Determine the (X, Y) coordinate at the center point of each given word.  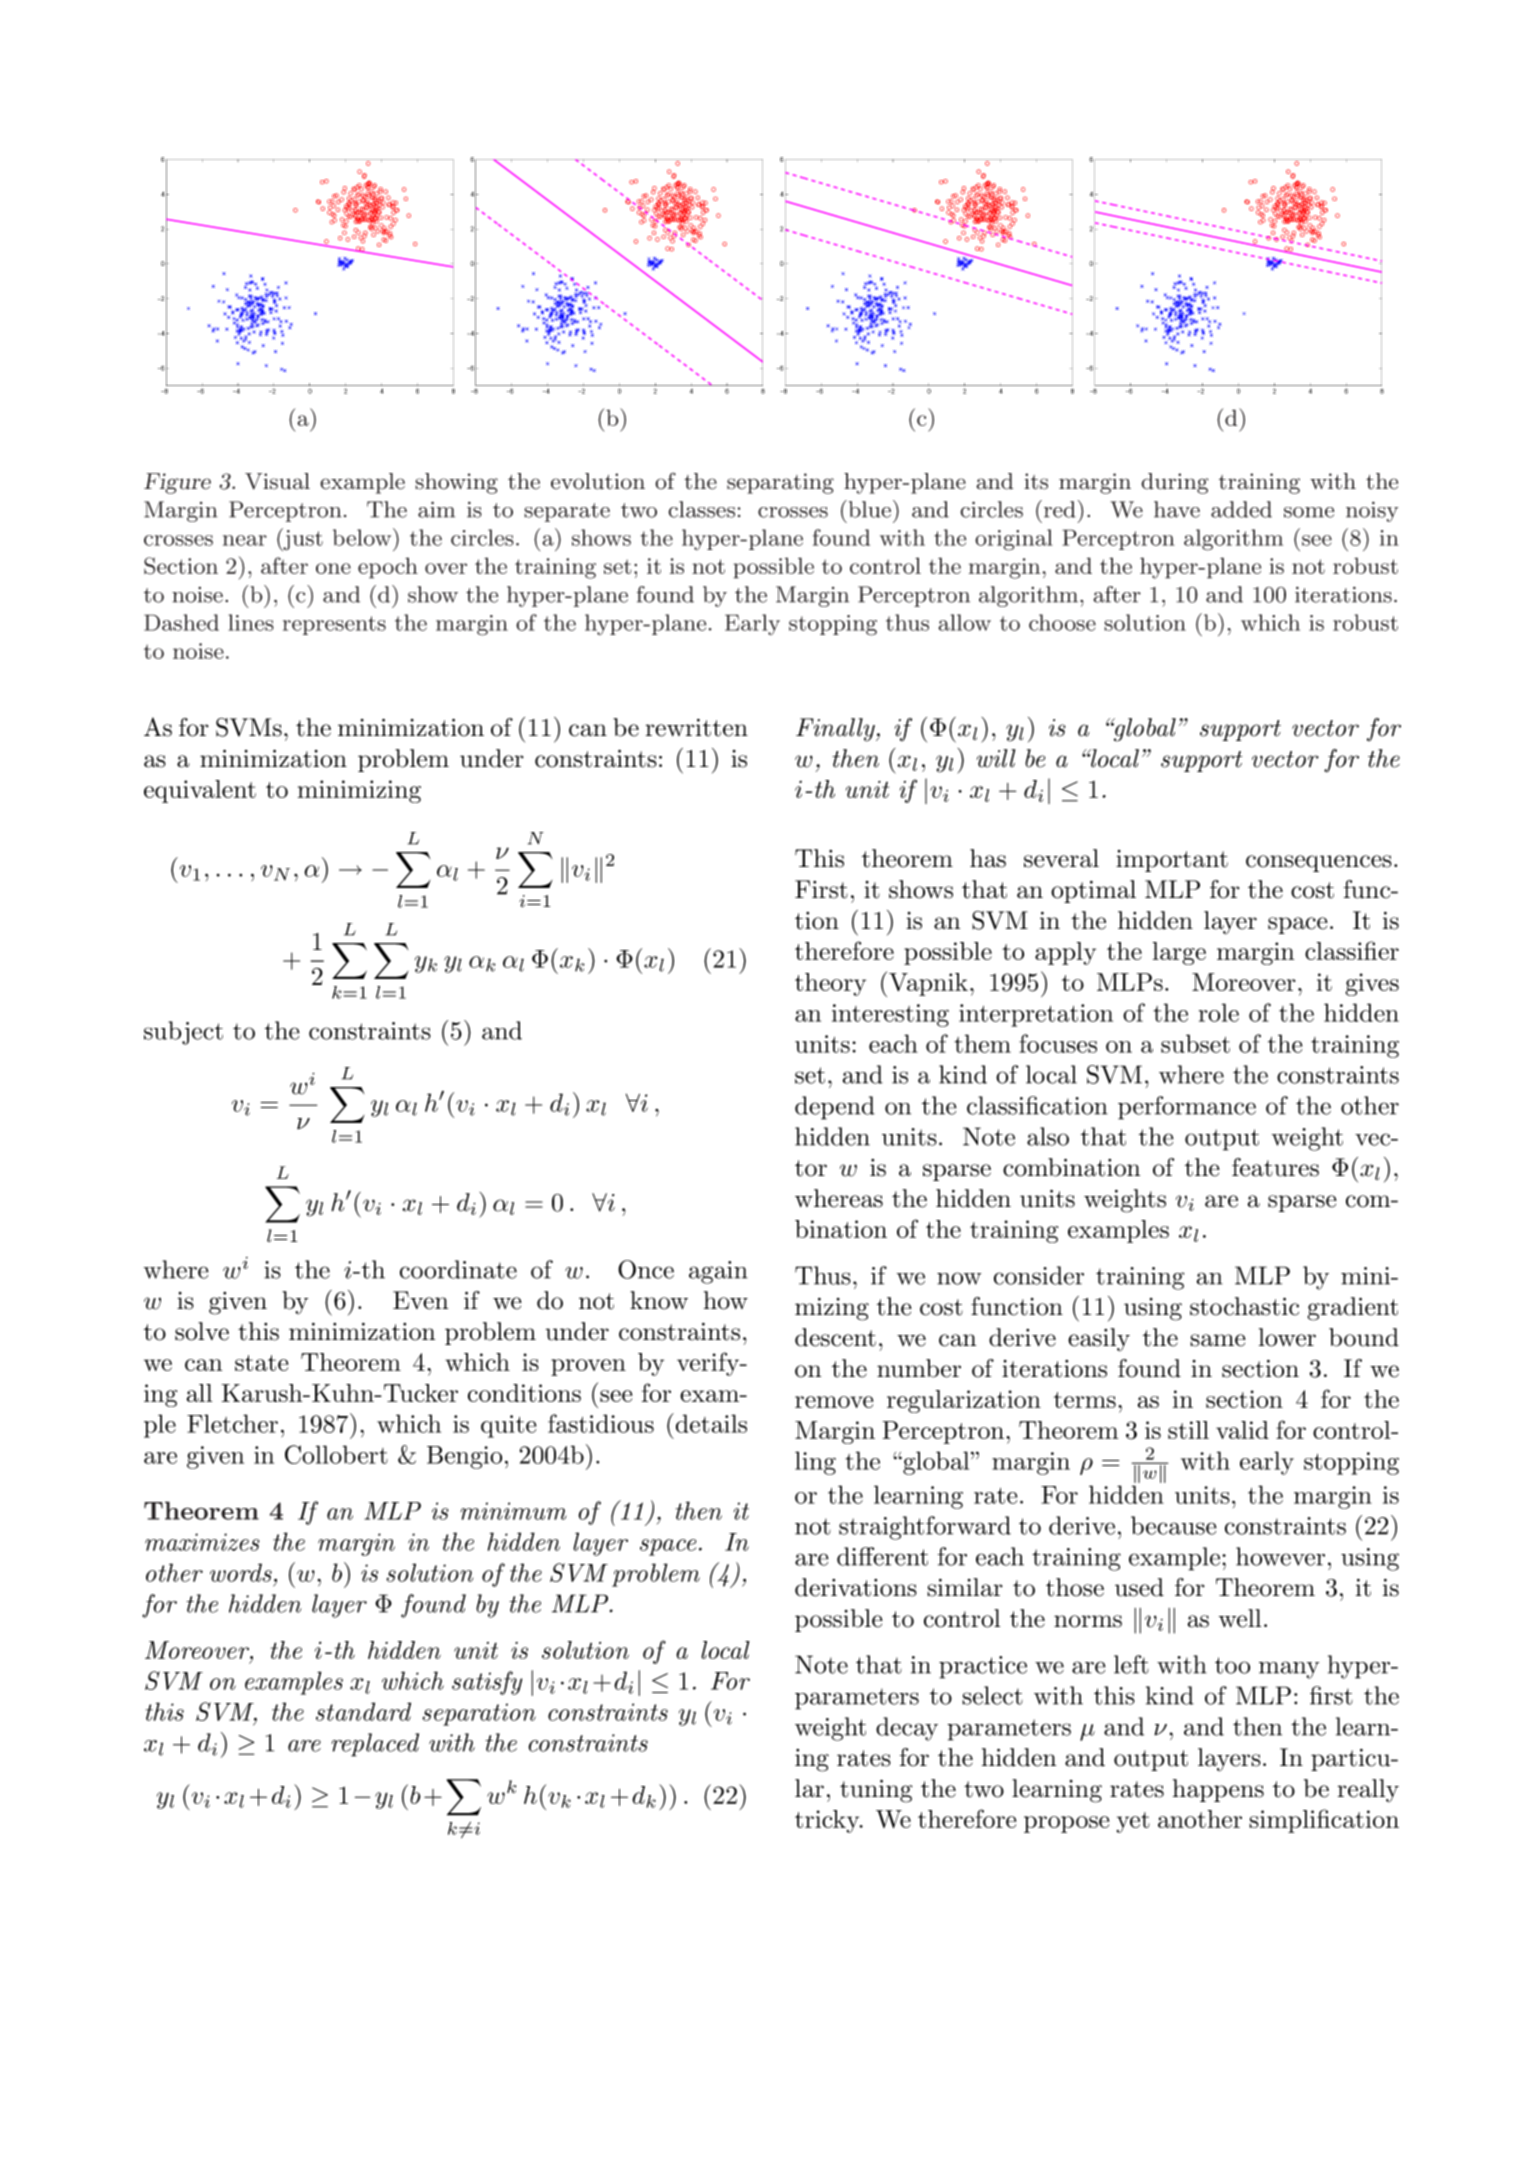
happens (1218, 1790)
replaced (375, 1745)
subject (183, 1033)
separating (780, 483)
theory (830, 984)
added (1241, 509)
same (1218, 1340)
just (302, 539)
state (261, 1363)
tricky (828, 1821)
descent (835, 1337)
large (1179, 953)
